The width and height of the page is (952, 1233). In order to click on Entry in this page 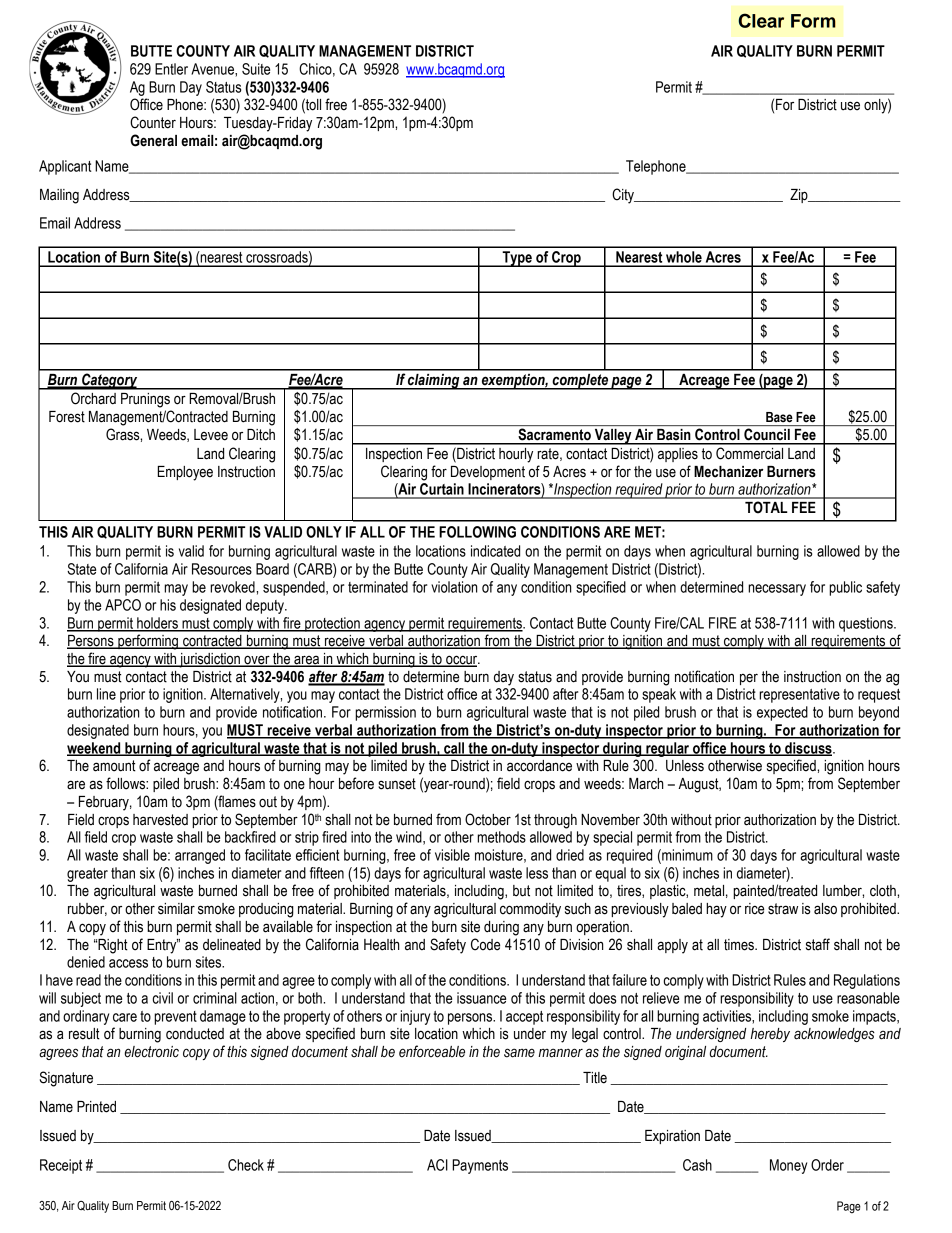, I will do `click(163, 946)`.
